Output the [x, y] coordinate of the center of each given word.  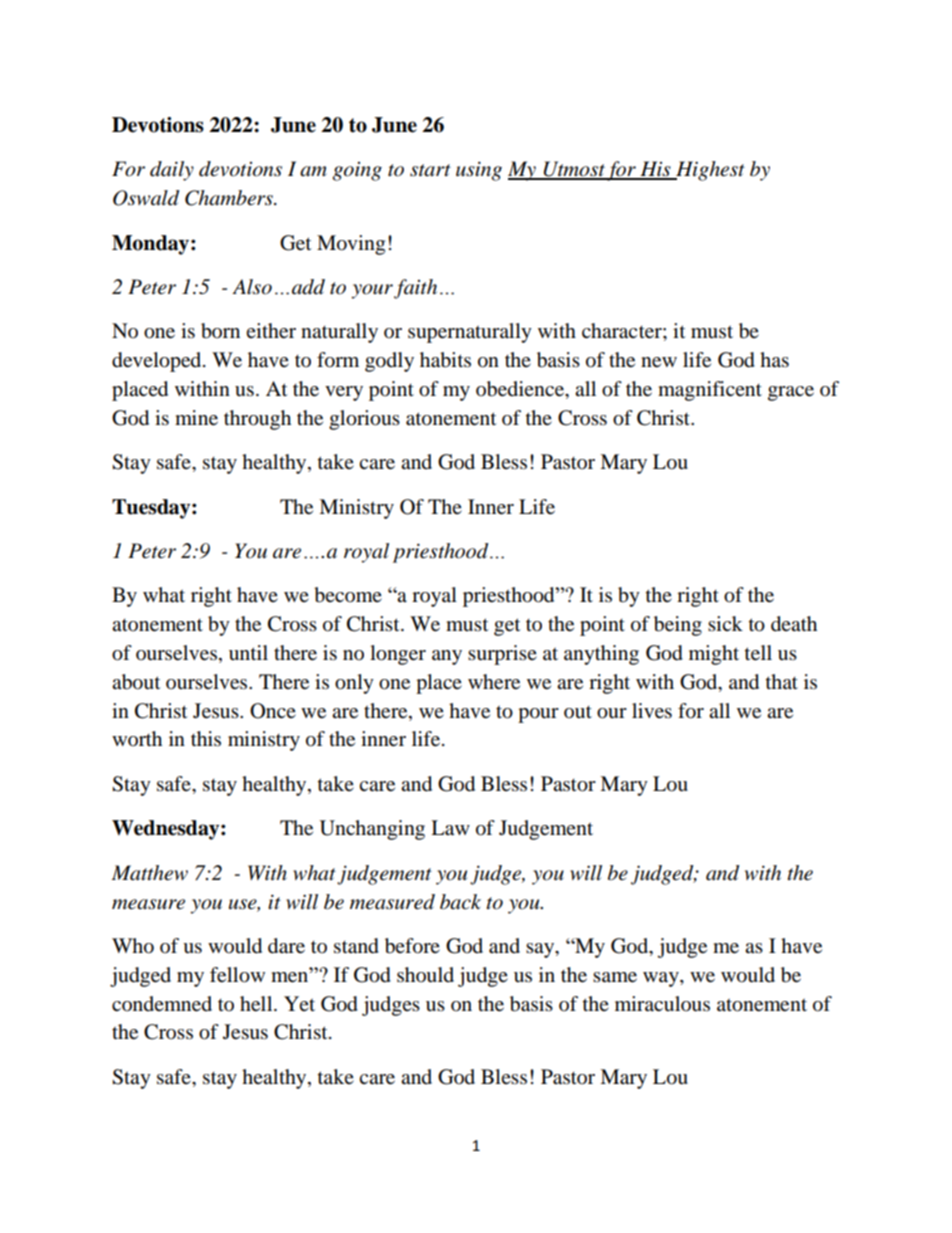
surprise [502, 655]
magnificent [710, 391]
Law [450, 828]
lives [652, 711]
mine [196, 418]
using [479, 171]
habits [445, 360]
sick [725, 623]
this [206, 738]
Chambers [230, 198]
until [248, 652]
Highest [709, 171]
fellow [237, 975]
